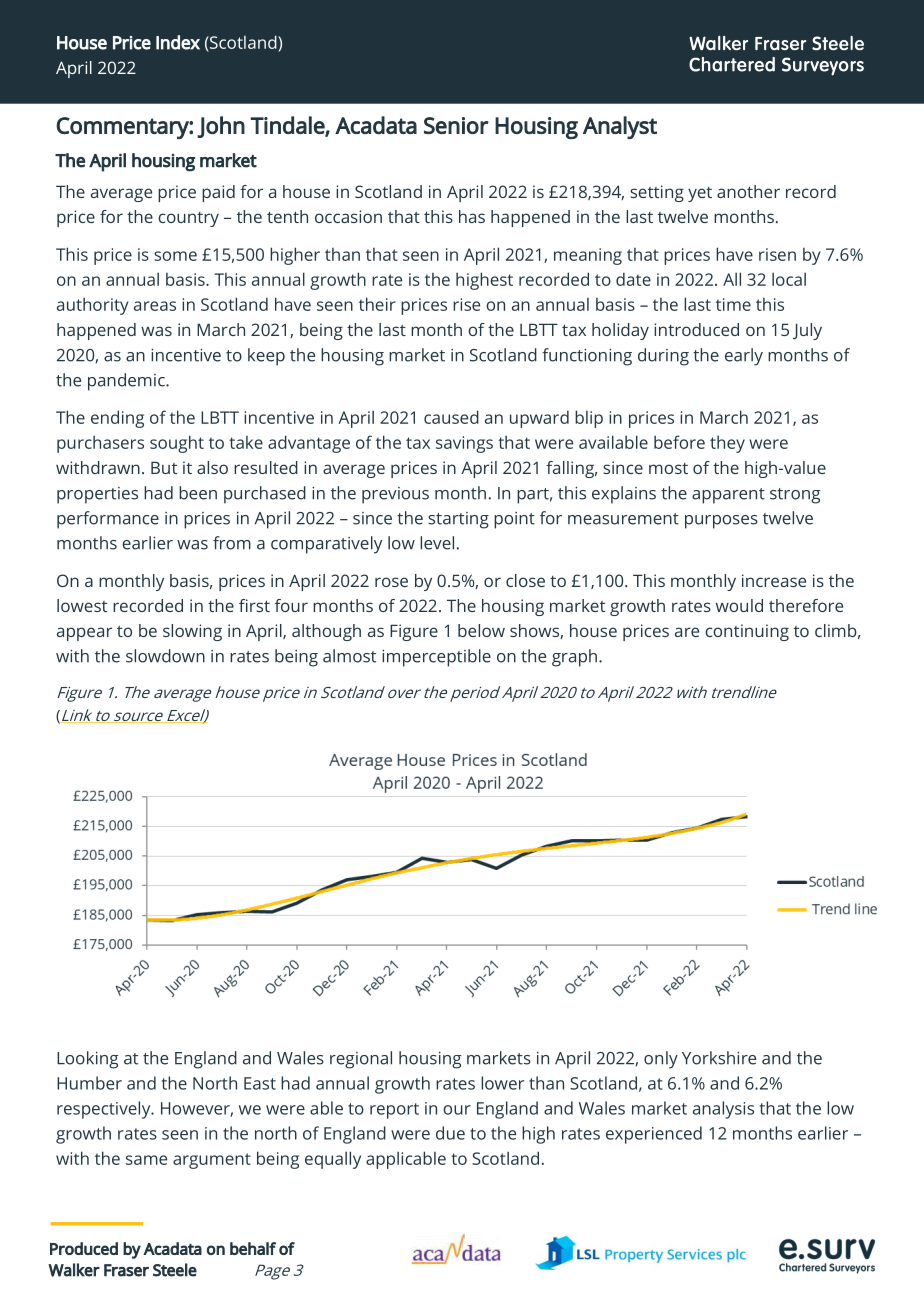  What do you see at coordinates (456, 125) in the document?
I see `Senior` at bounding box center [456, 125].
